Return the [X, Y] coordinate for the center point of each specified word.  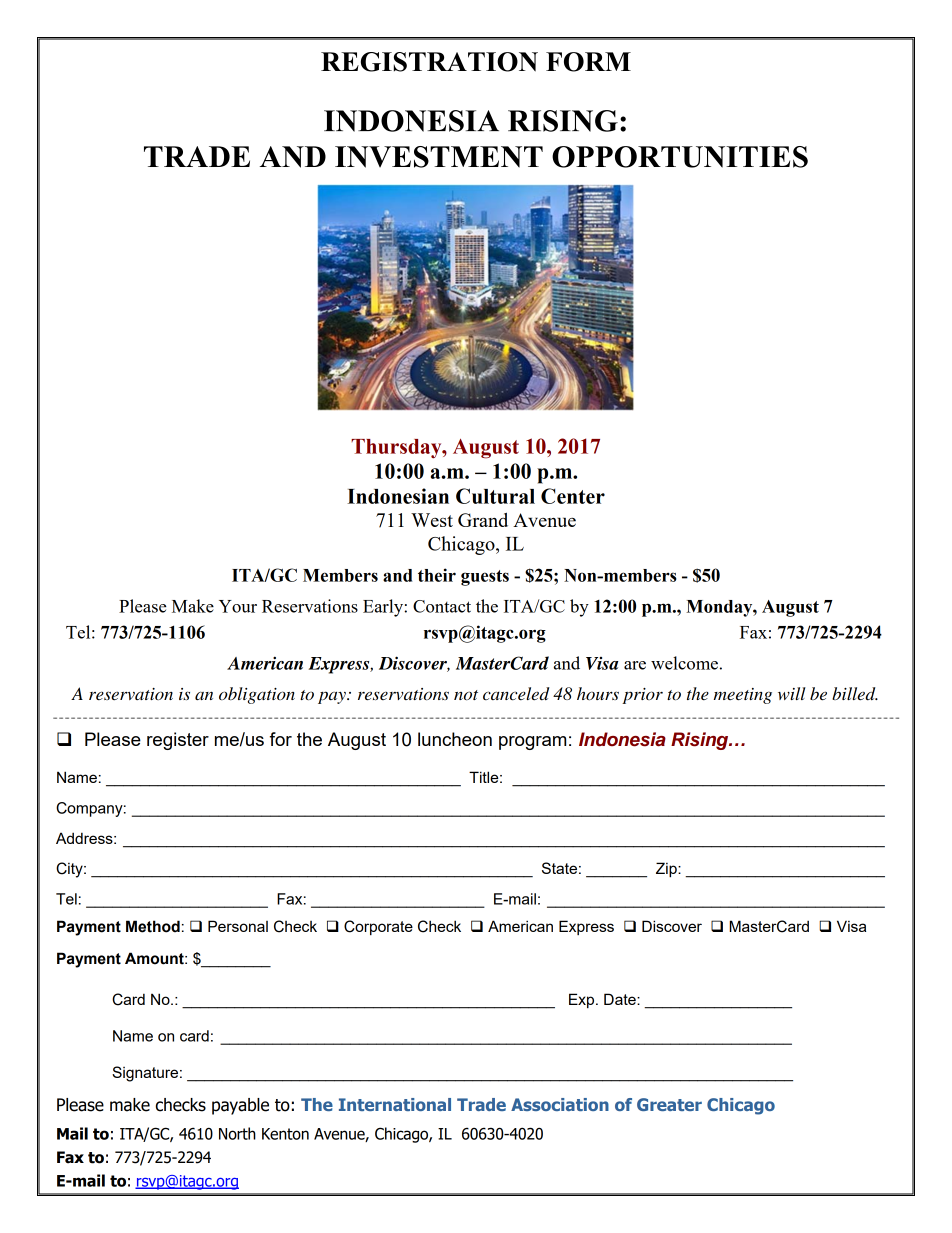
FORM [588, 62]
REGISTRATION [429, 62]
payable [240, 1106]
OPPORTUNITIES [680, 157]
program [532, 743]
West [432, 520]
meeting [743, 696]
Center [573, 496]
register [178, 741]
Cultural [495, 496]
